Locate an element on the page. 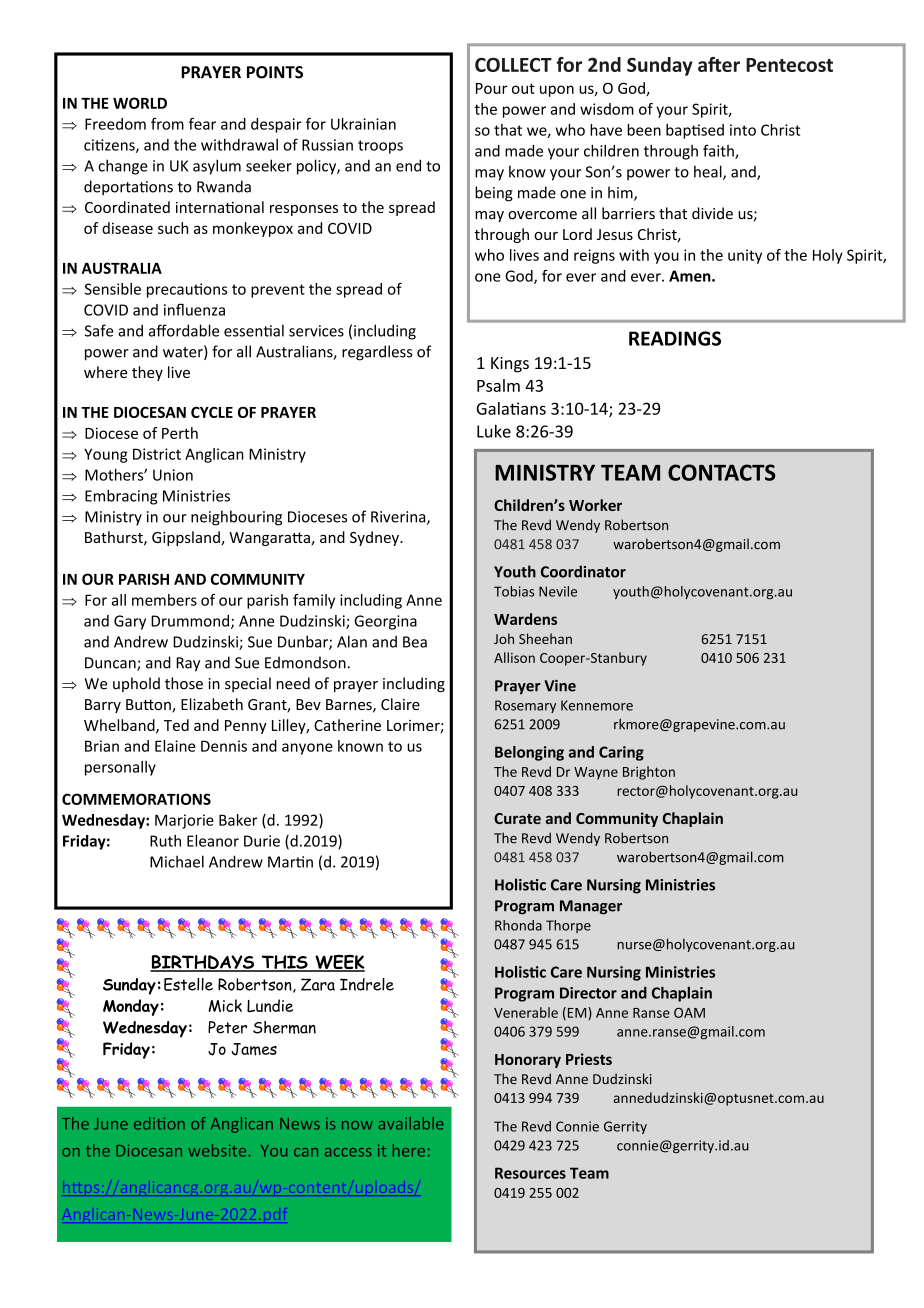  Pour is located at coordinates (491, 88).
